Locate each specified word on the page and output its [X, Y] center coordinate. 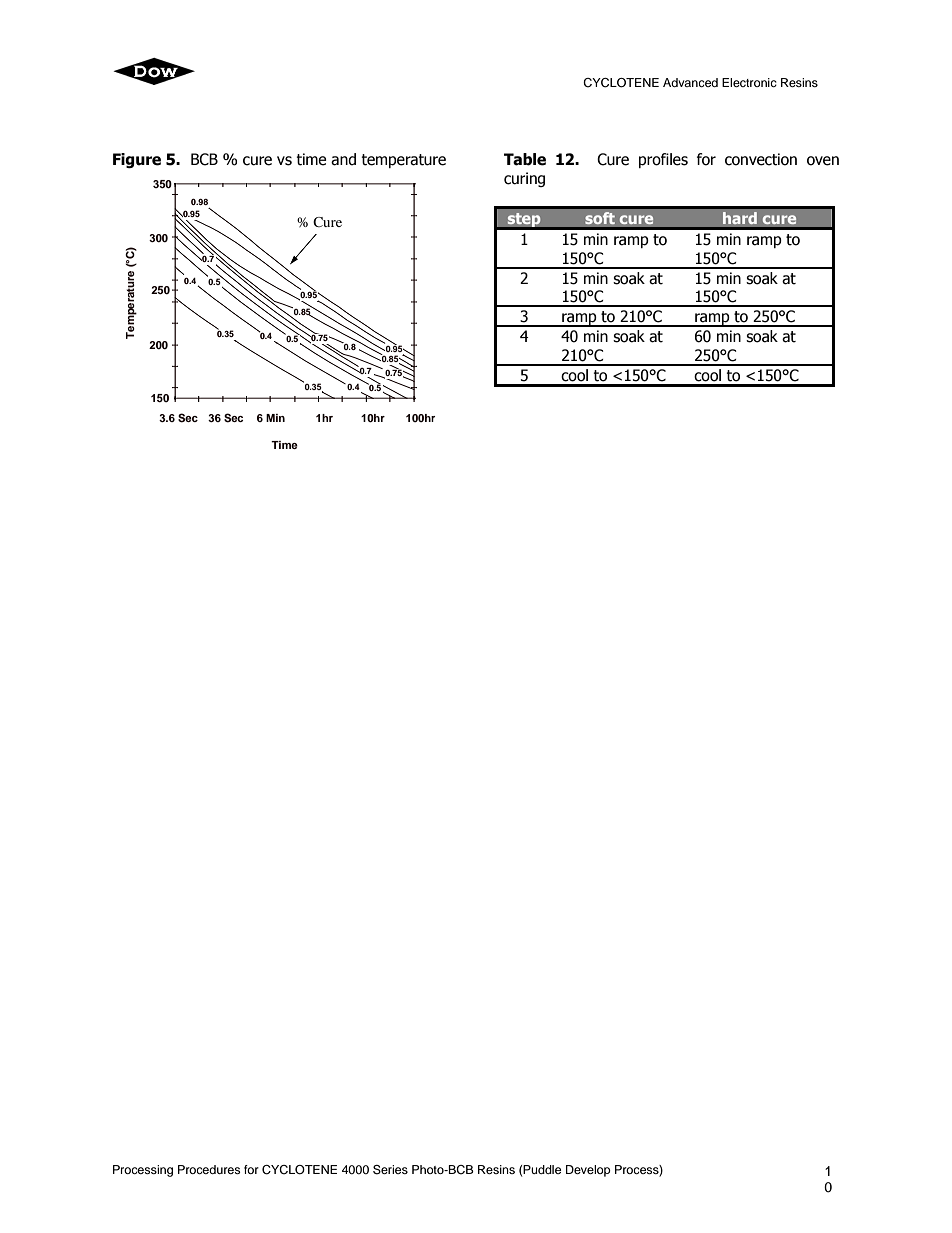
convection [761, 159]
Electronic [749, 82]
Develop [588, 1171]
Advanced [690, 82]
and [343, 159]
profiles [663, 160]
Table [525, 159]
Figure [137, 160]
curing [524, 179]
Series [390, 1170]
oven [823, 161]
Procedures [209, 1169]
